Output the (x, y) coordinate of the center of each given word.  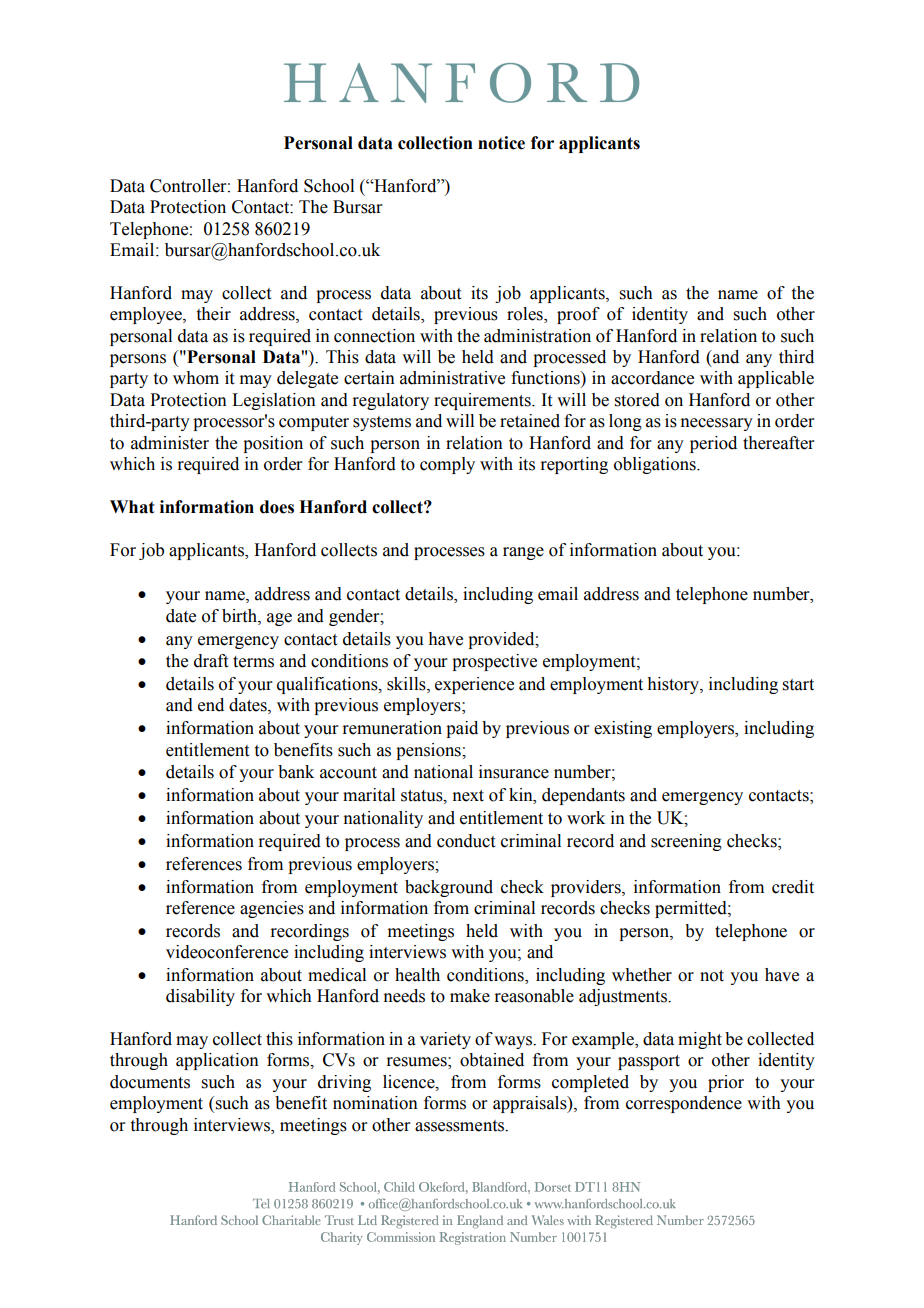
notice (501, 143)
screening (686, 842)
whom (196, 378)
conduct (466, 841)
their (214, 314)
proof (578, 315)
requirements (483, 401)
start (798, 685)
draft (211, 661)
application (217, 1061)
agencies (272, 909)
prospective (494, 662)
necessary (716, 424)
